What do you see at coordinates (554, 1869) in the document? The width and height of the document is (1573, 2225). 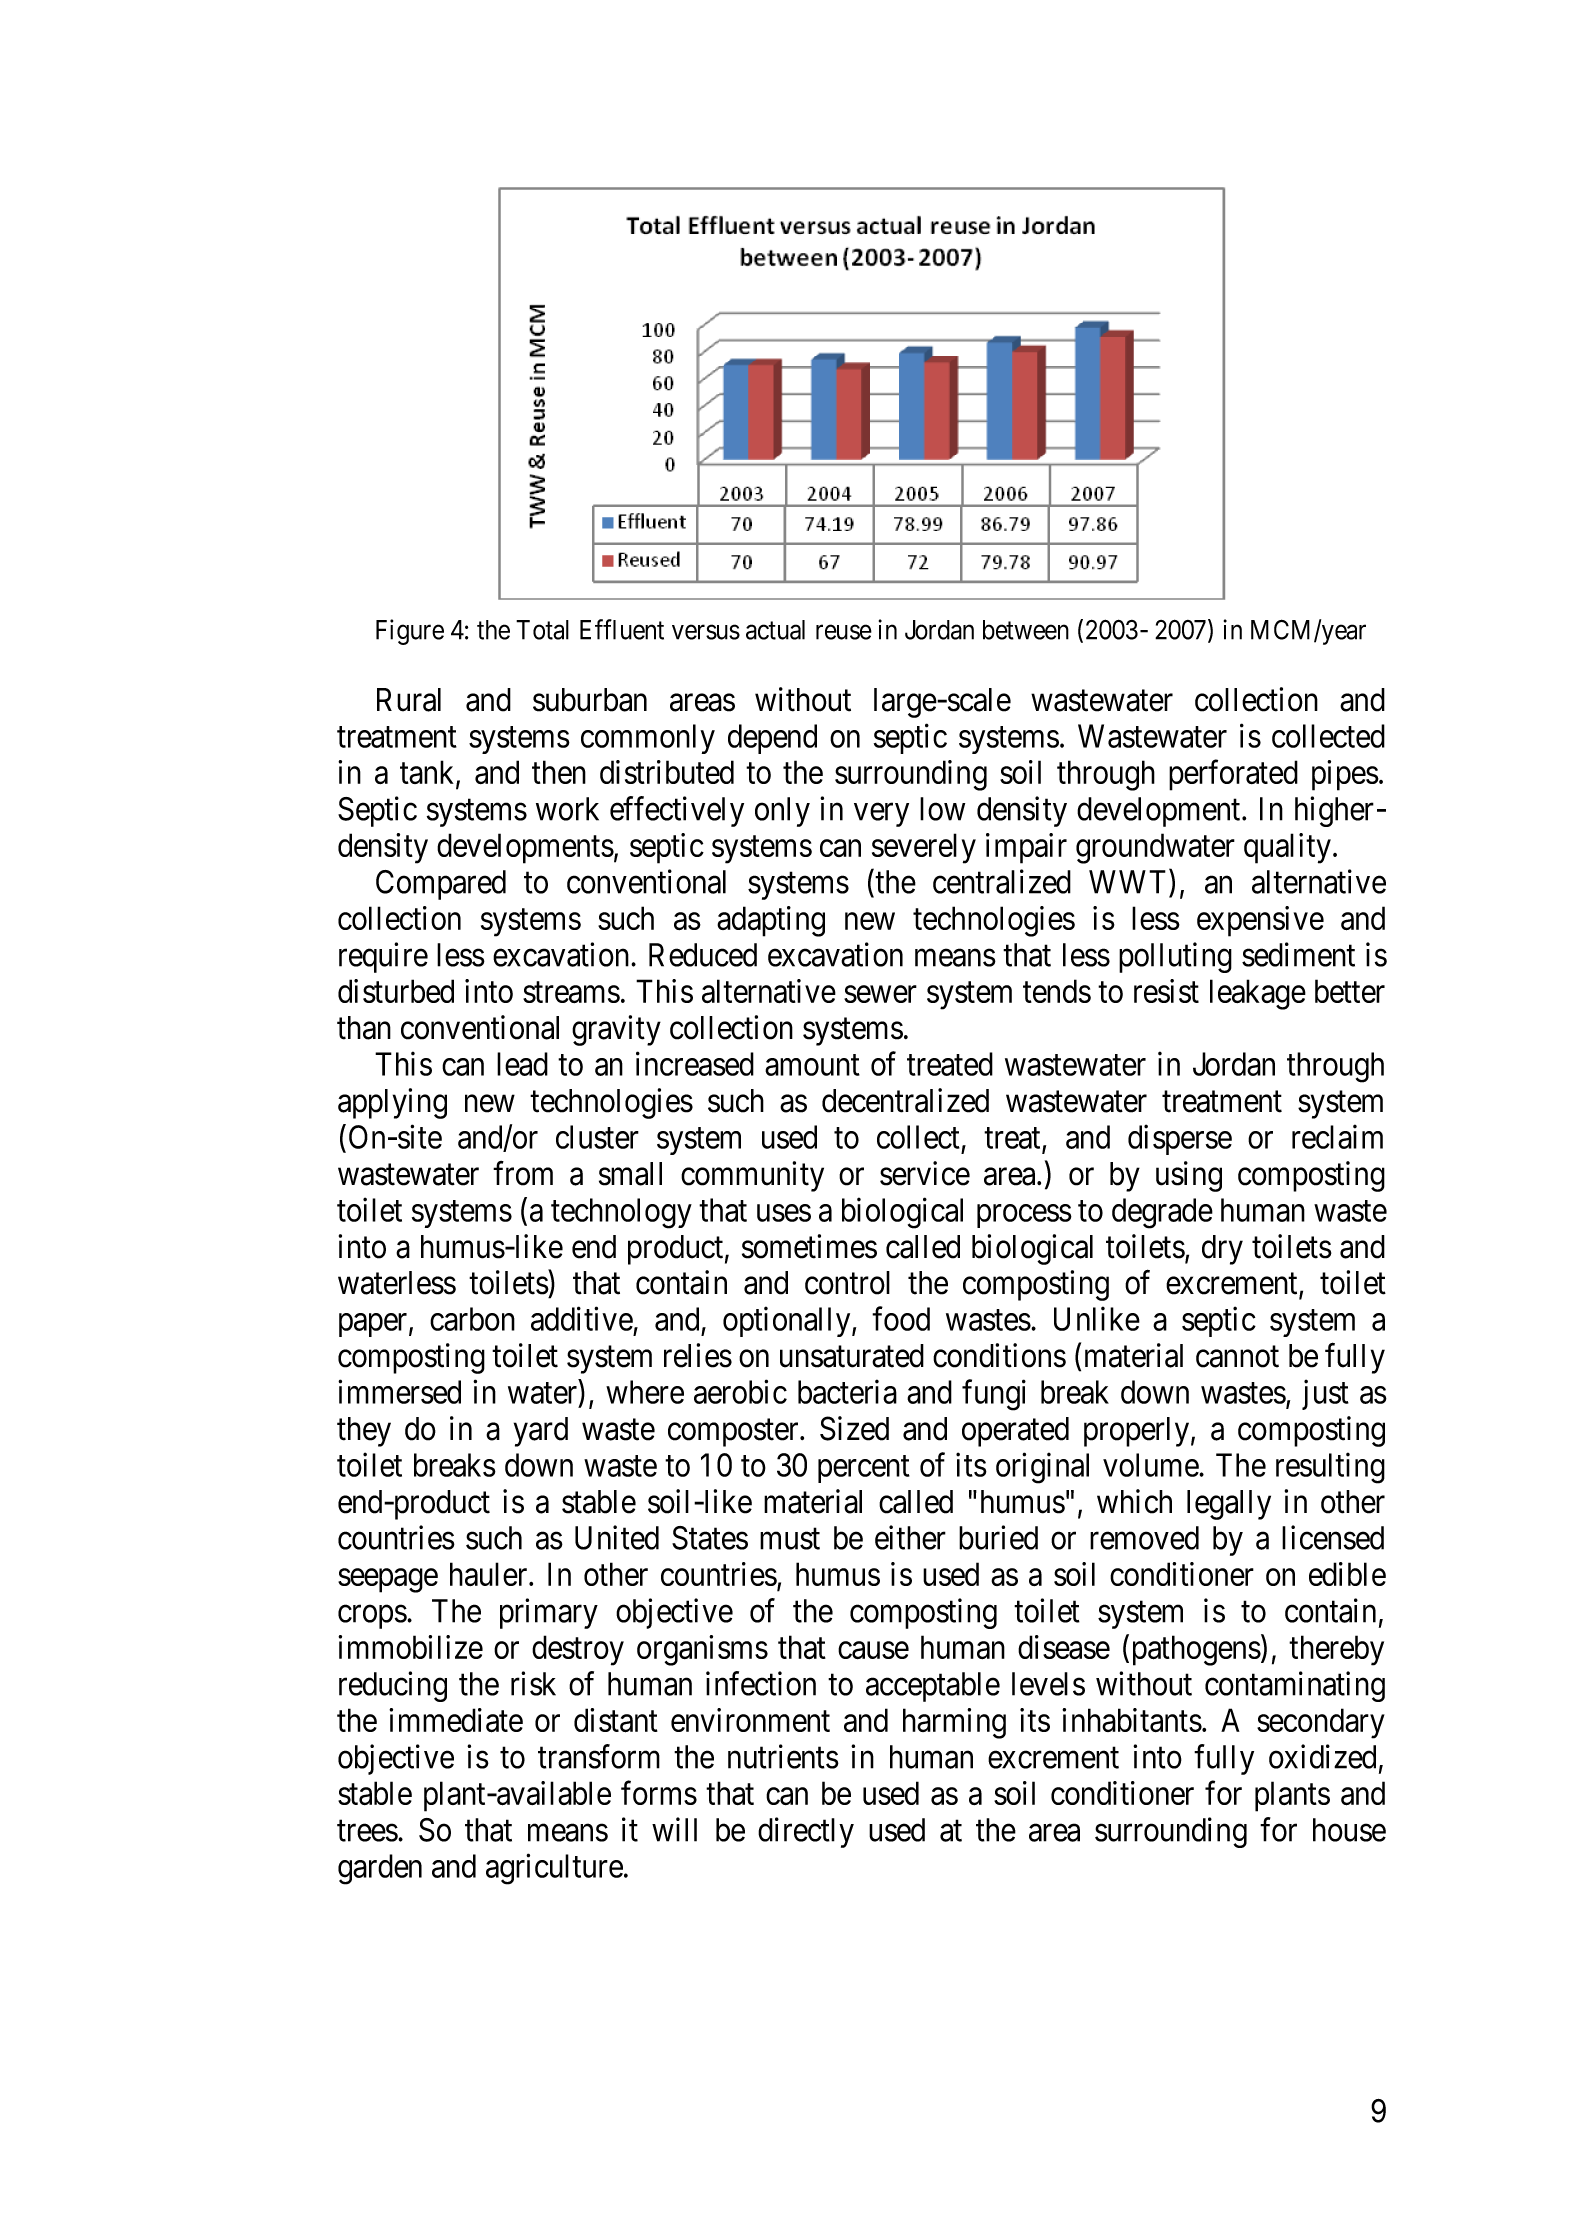 I see `agriculture` at bounding box center [554, 1869].
